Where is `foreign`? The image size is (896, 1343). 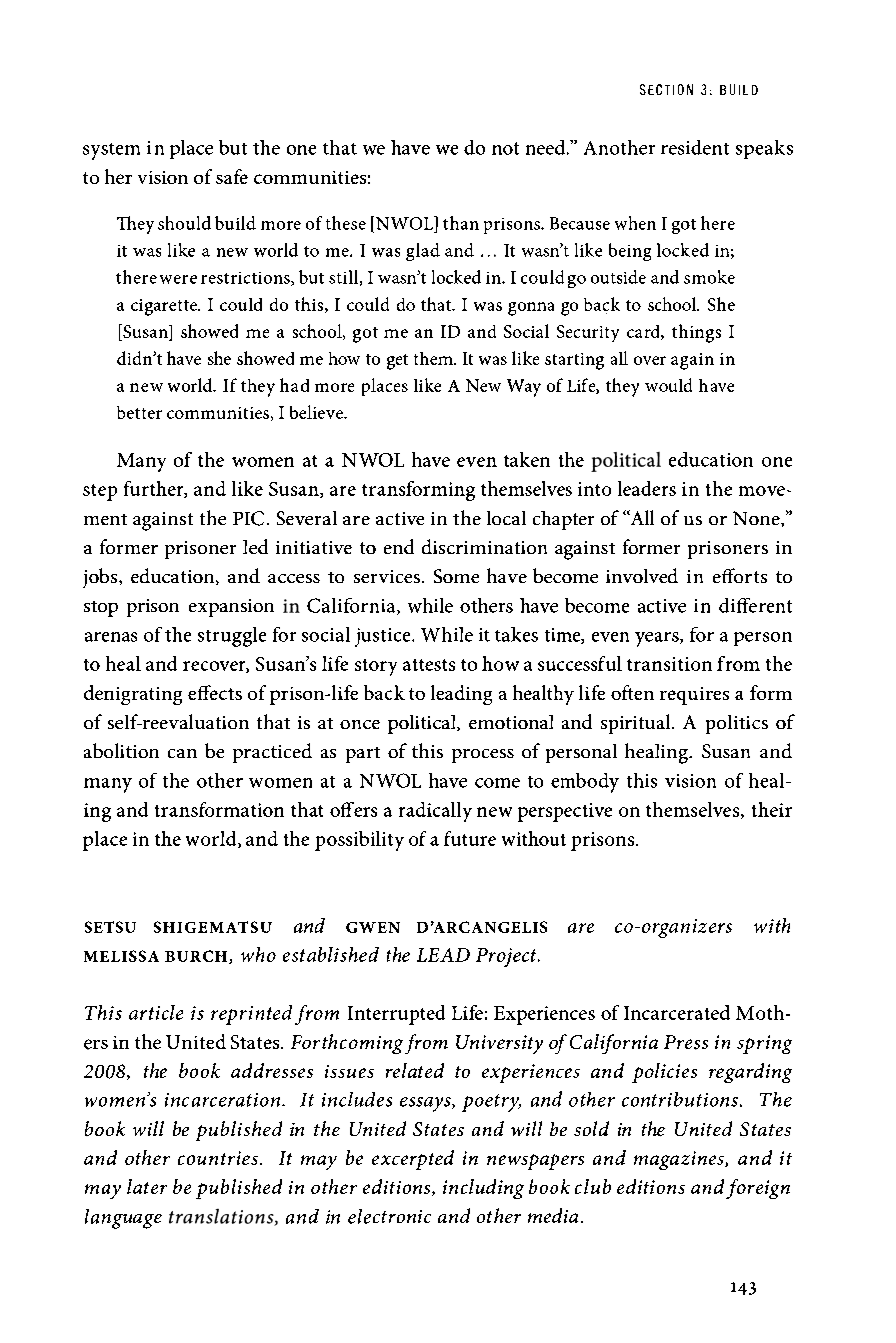 foreign is located at coordinates (758, 1189).
